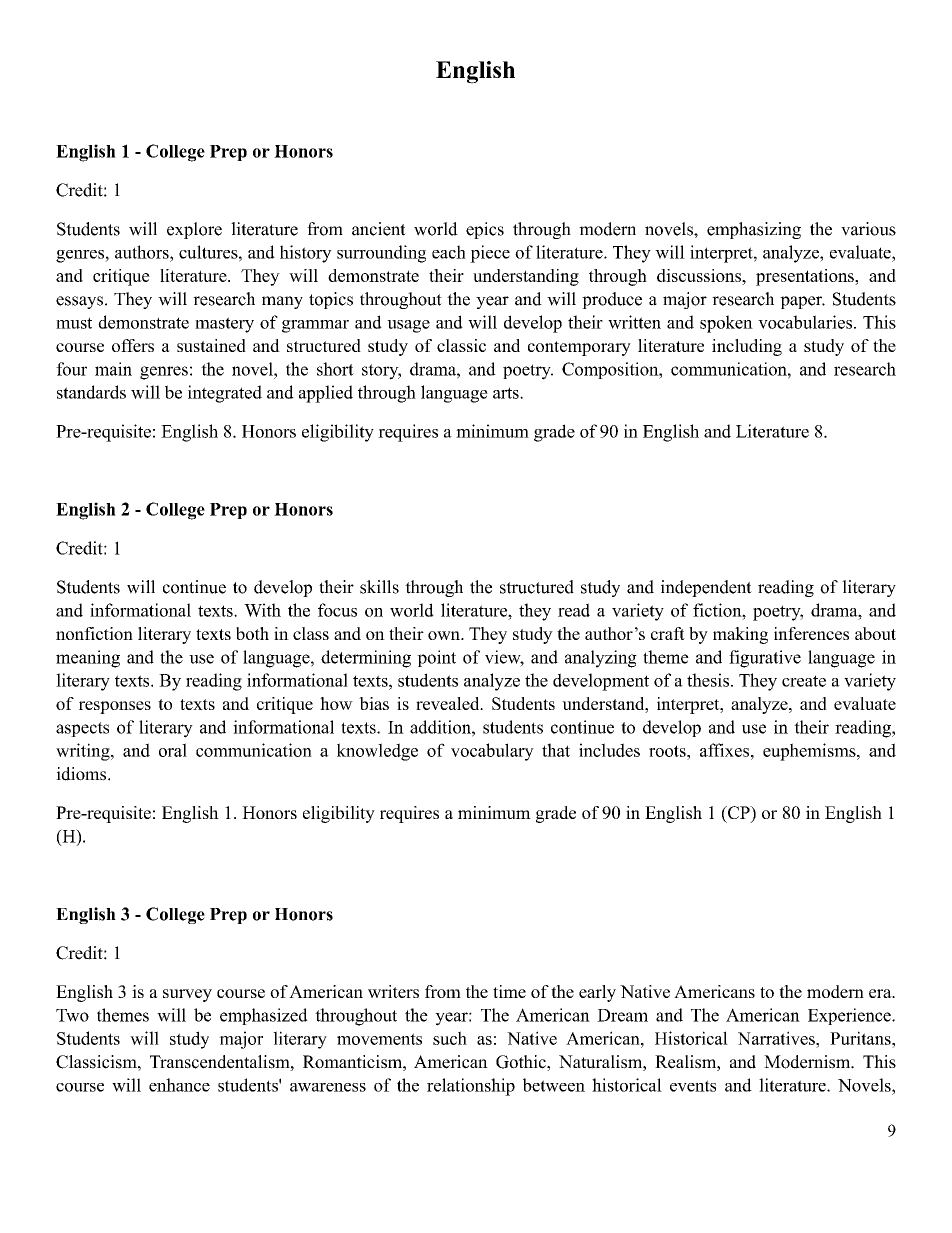 The height and width of the screenshot is (1233, 952). I want to click on presentations, so click(806, 277).
